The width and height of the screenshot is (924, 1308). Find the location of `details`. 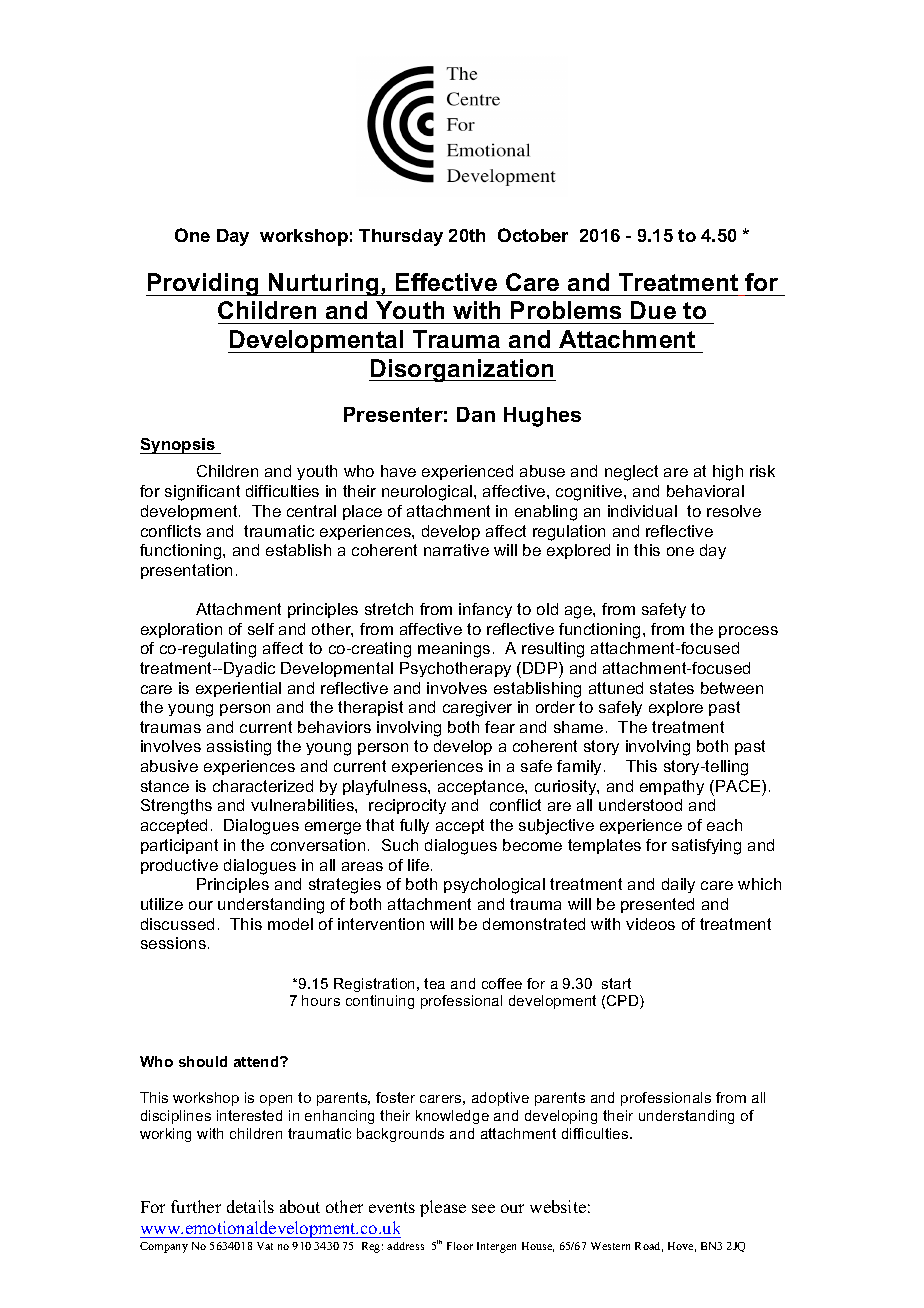

details is located at coordinates (250, 1206).
